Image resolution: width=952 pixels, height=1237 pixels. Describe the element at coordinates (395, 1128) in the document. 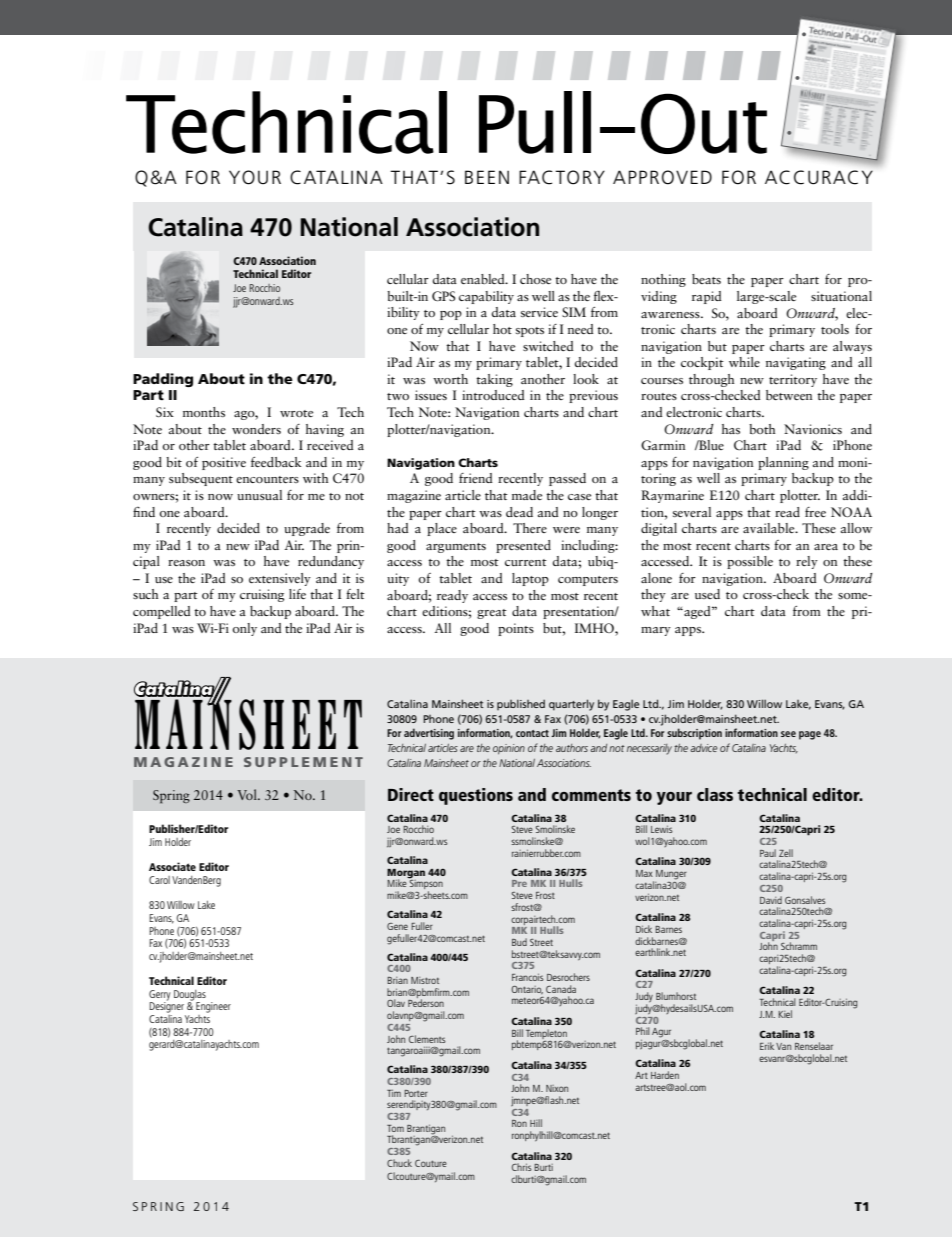

I see `Tom` at that location.
